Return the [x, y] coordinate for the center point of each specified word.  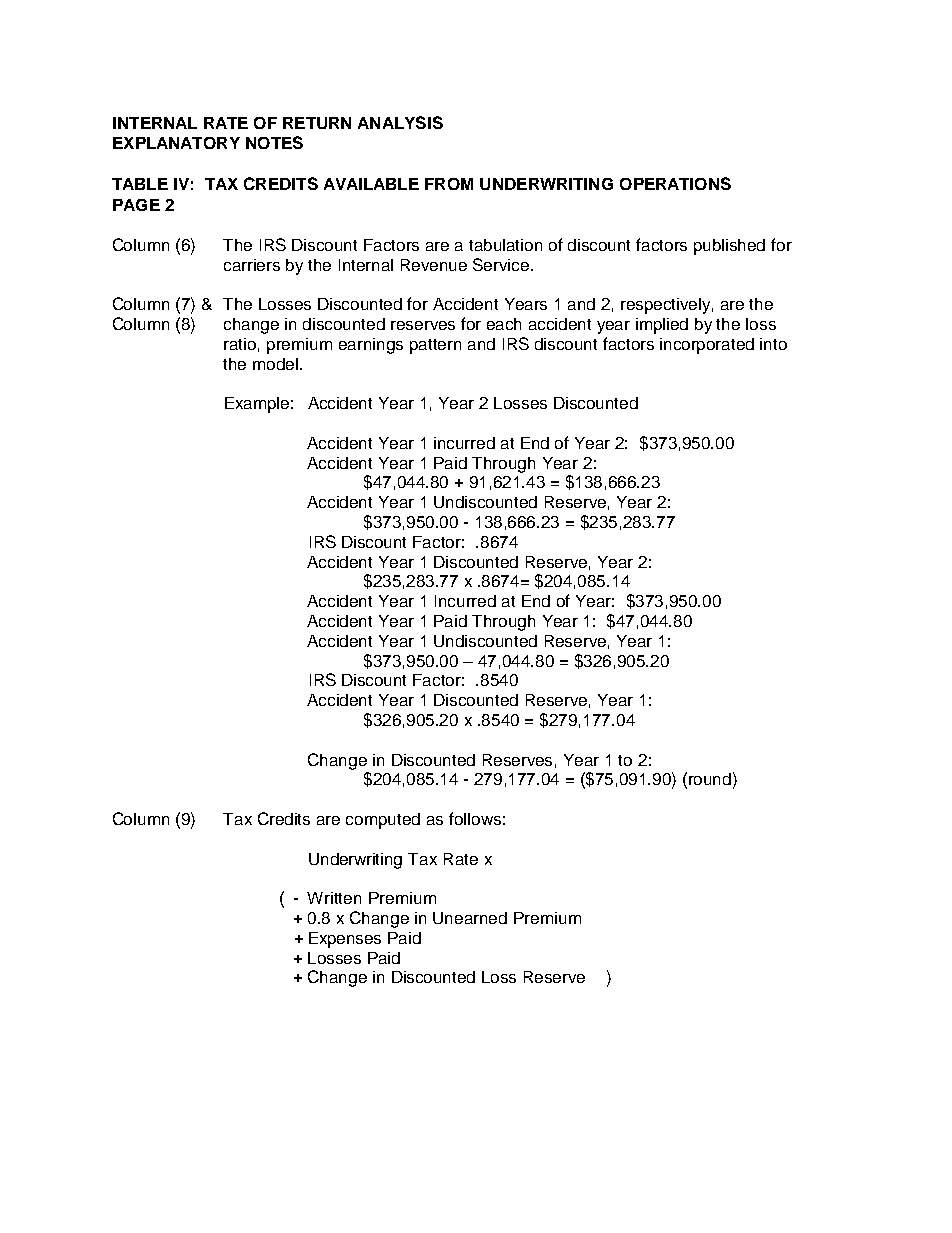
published [729, 247]
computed [383, 821]
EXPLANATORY [176, 143]
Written [334, 898]
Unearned [470, 918]
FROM [449, 184]
